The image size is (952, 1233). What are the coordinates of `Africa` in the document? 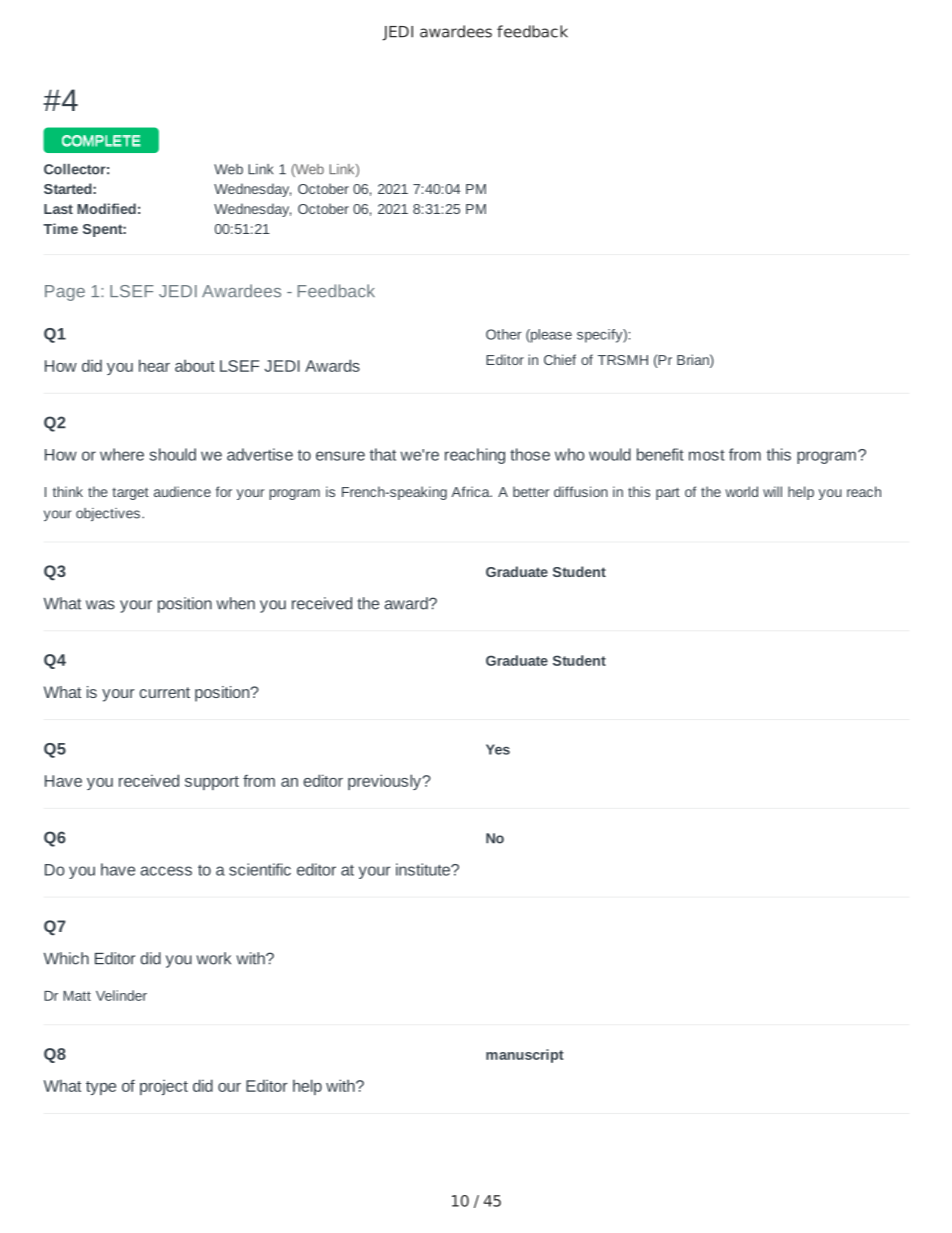 It's located at (471, 491).
